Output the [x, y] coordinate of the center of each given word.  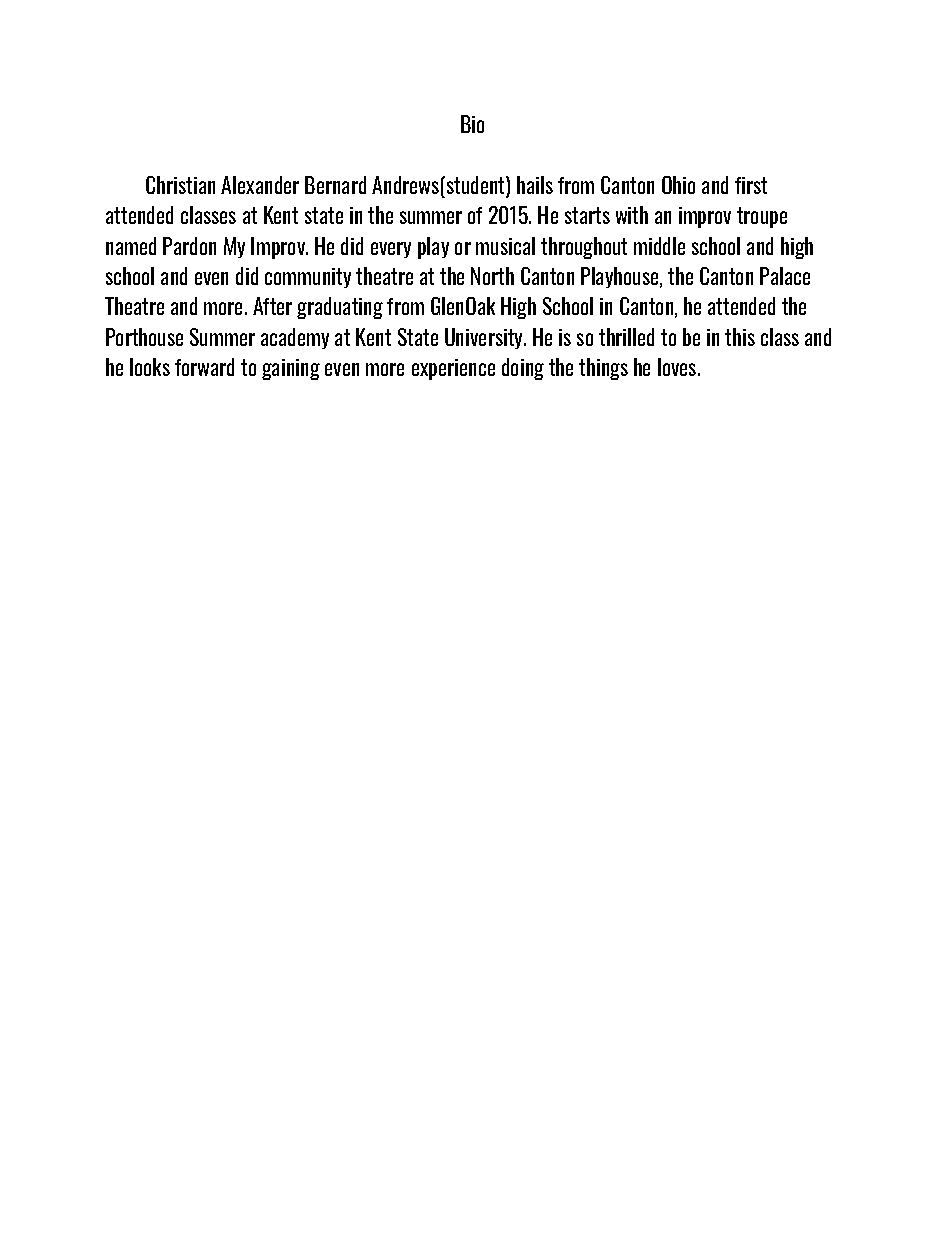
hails [535, 185]
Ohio [678, 185]
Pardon [189, 246]
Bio [472, 124]
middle [659, 246]
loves [677, 367]
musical [505, 246]
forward [204, 367]
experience [453, 369]
